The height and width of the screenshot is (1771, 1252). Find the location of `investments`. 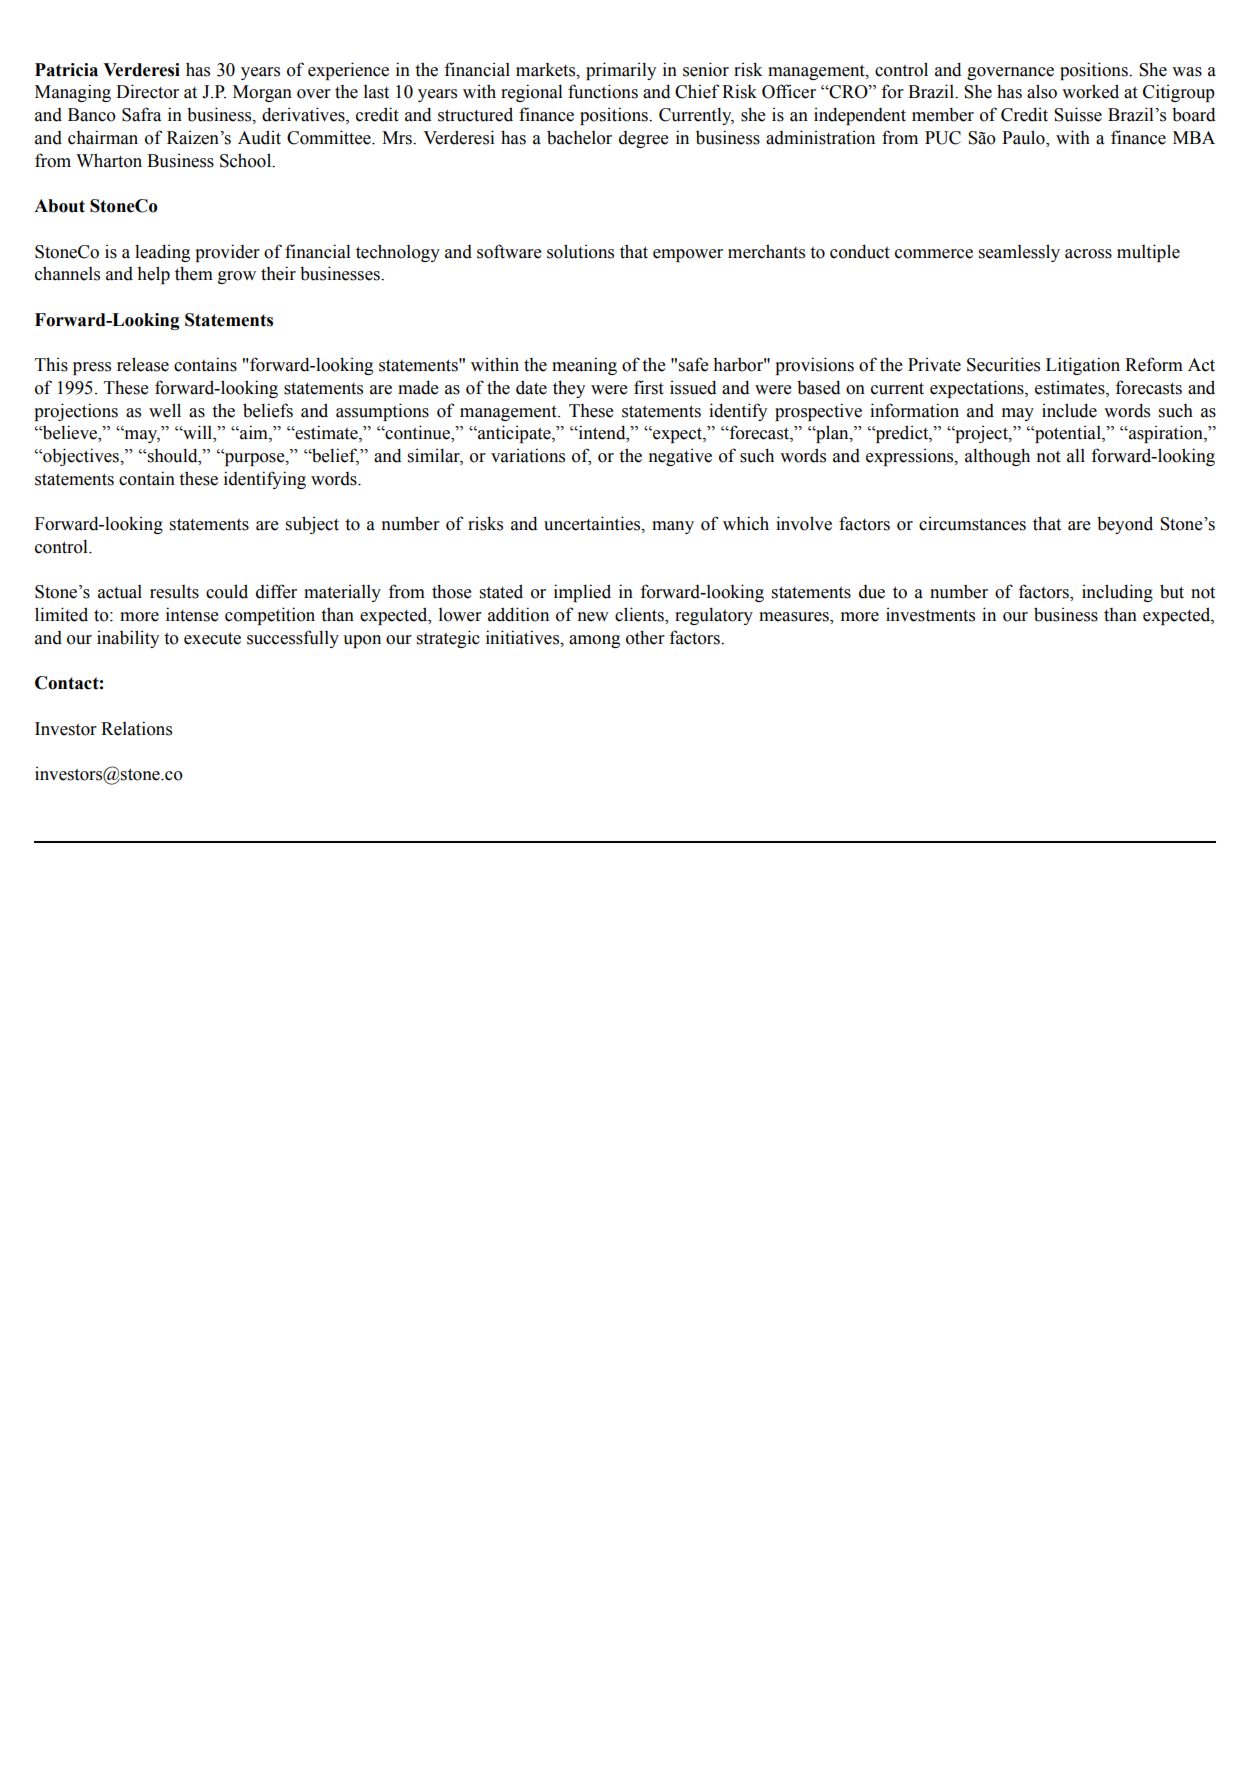

investments is located at coordinates (930, 614).
